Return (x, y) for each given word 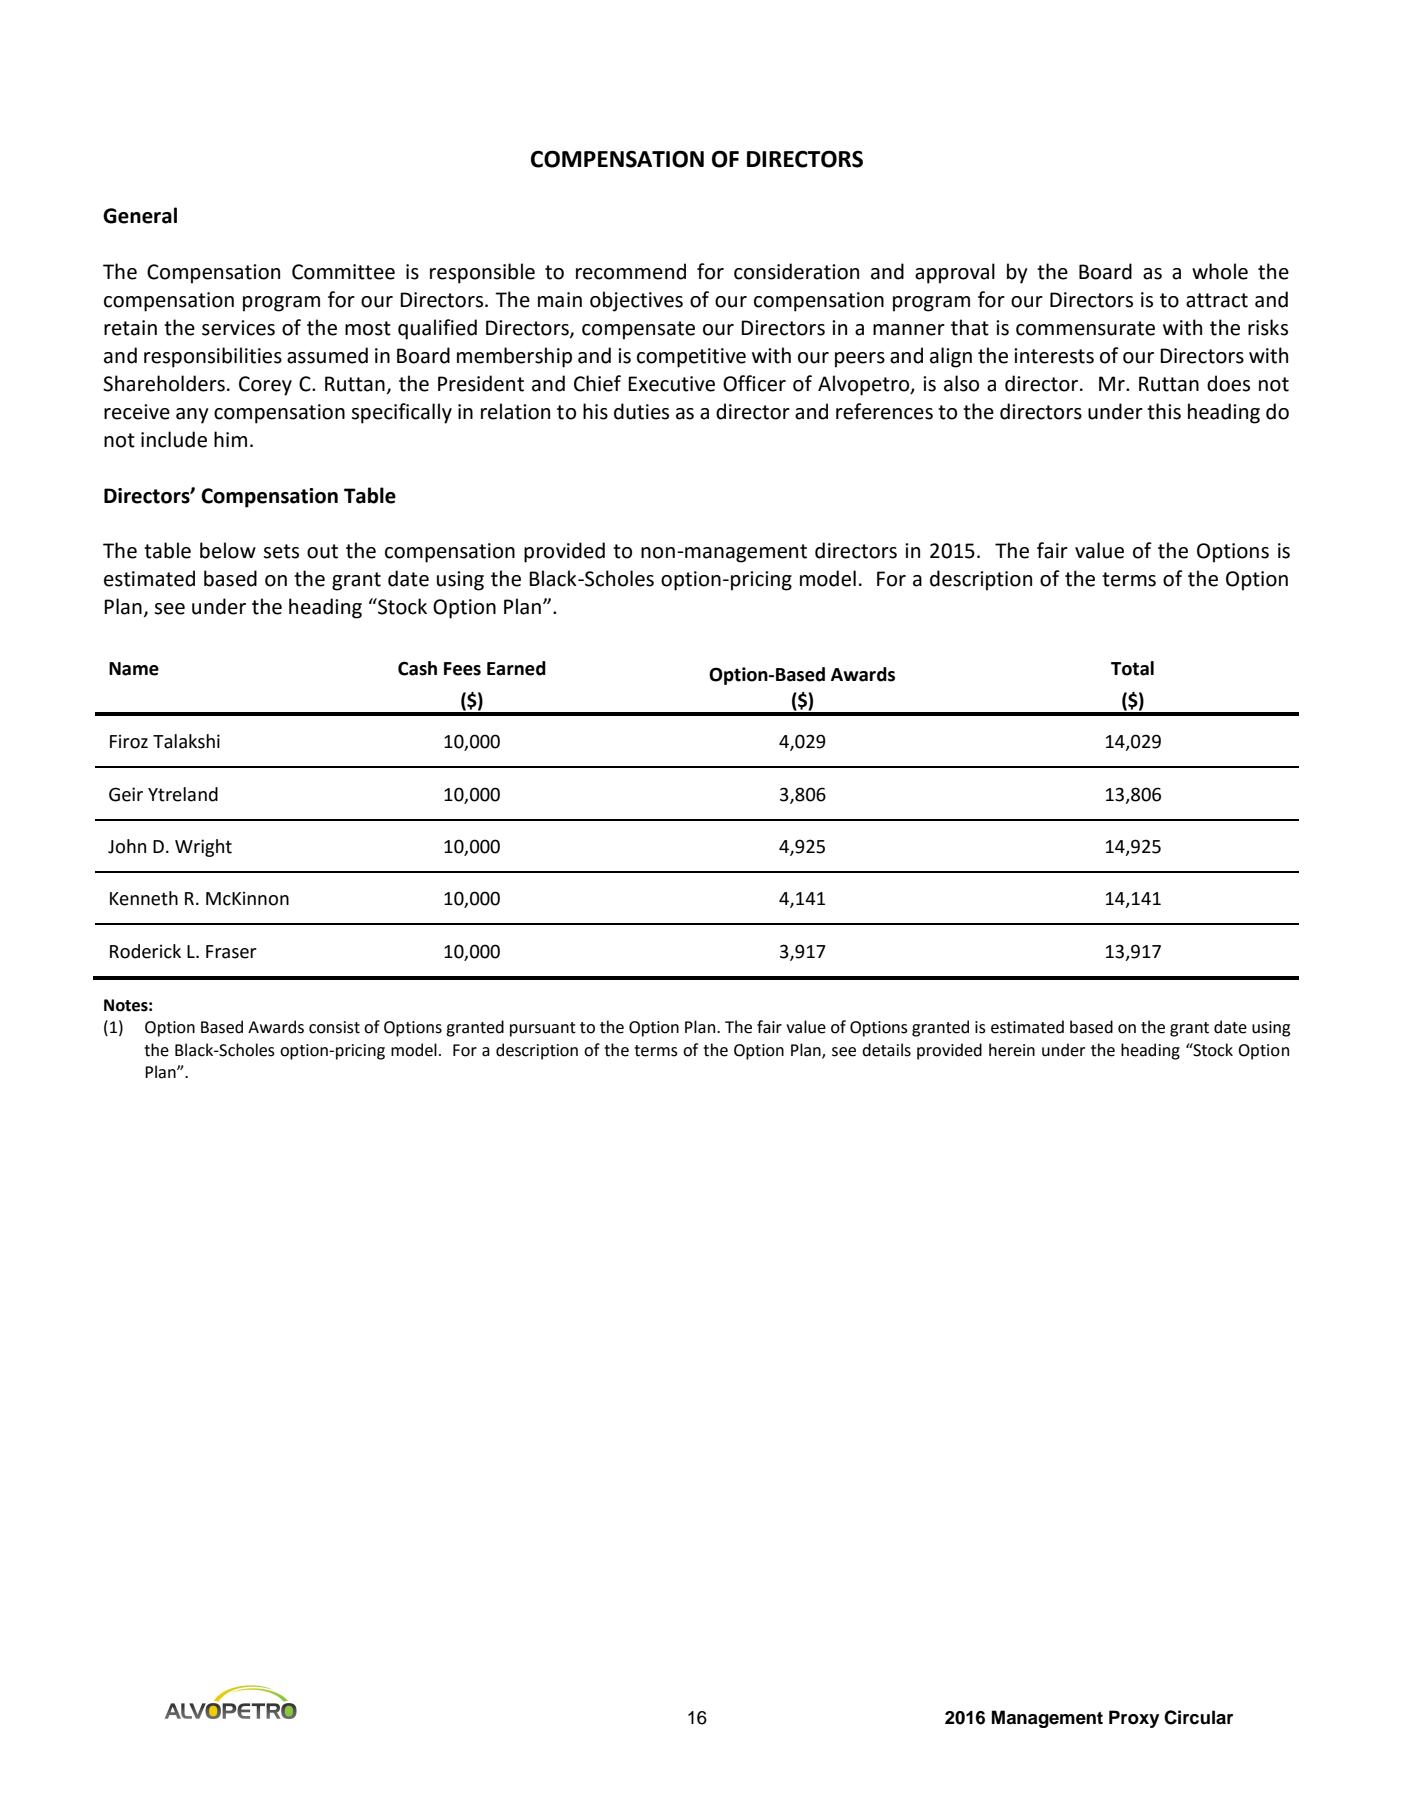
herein (1012, 1050)
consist (334, 1027)
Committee (343, 272)
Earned (516, 668)
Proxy (1134, 1719)
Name (134, 669)
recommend (631, 271)
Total (1132, 668)
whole (1220, 271)
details (886, 1050)
